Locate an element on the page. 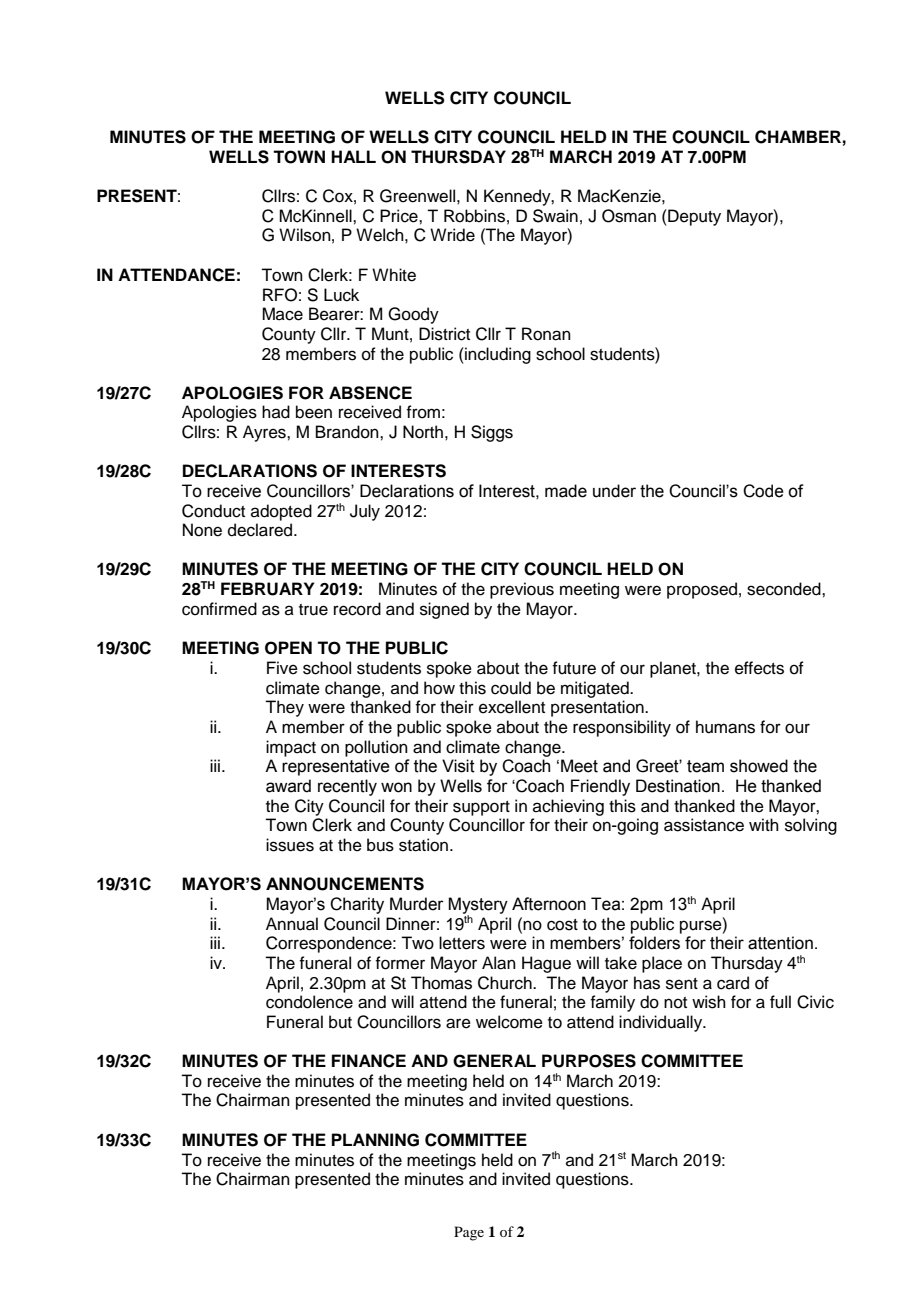 Image resolution: width=924 pixels, height=1308 pixels. had is located at coordinates (276, 412).
